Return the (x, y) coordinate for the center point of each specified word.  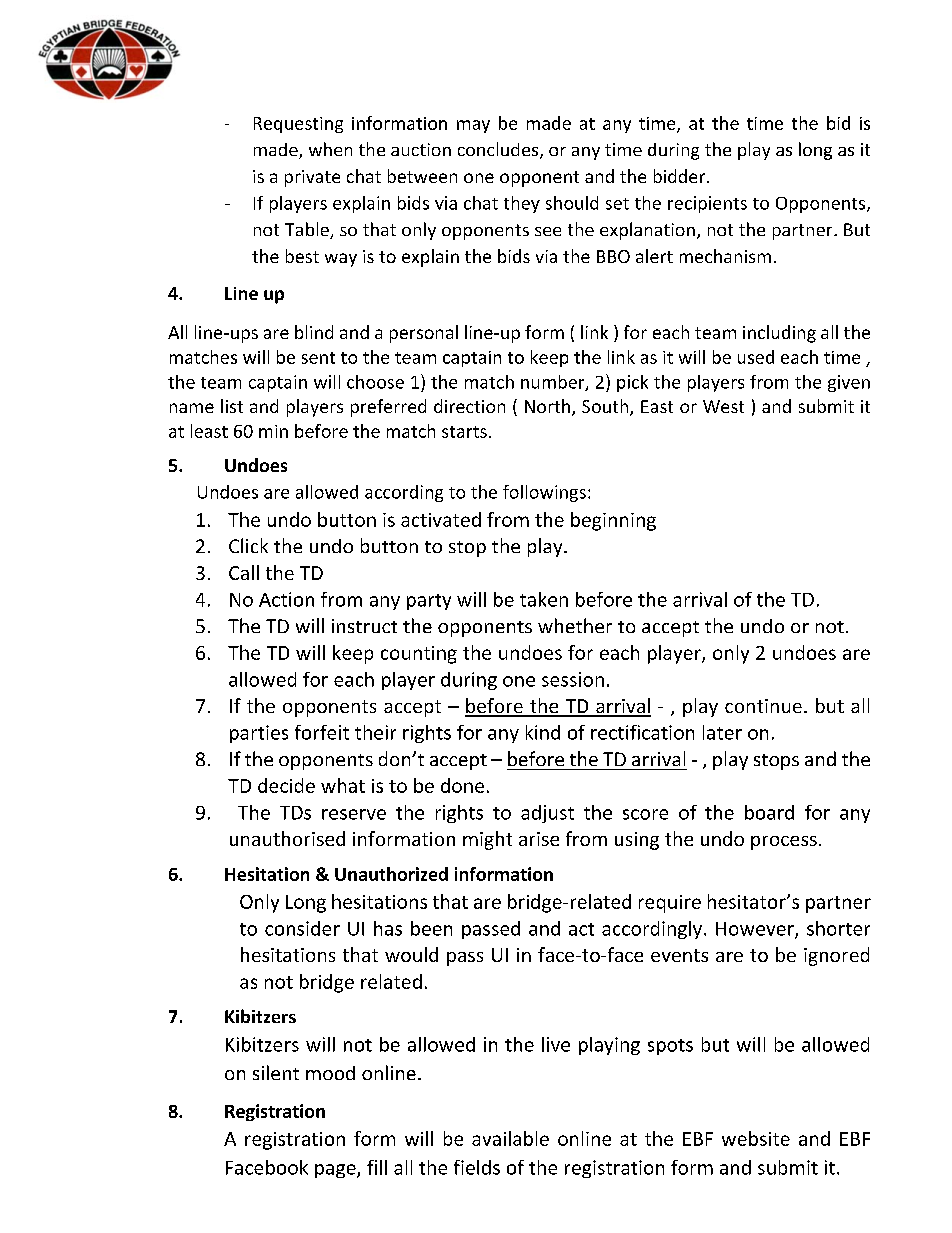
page (336, 1171)
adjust (547, 814)
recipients (707, 204)
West (723, 406)
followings (544, 493)
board (769, 812)
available (510, 1138)
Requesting (298, 125)
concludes (499, 150)
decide (286, 785)
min (273, 431)
